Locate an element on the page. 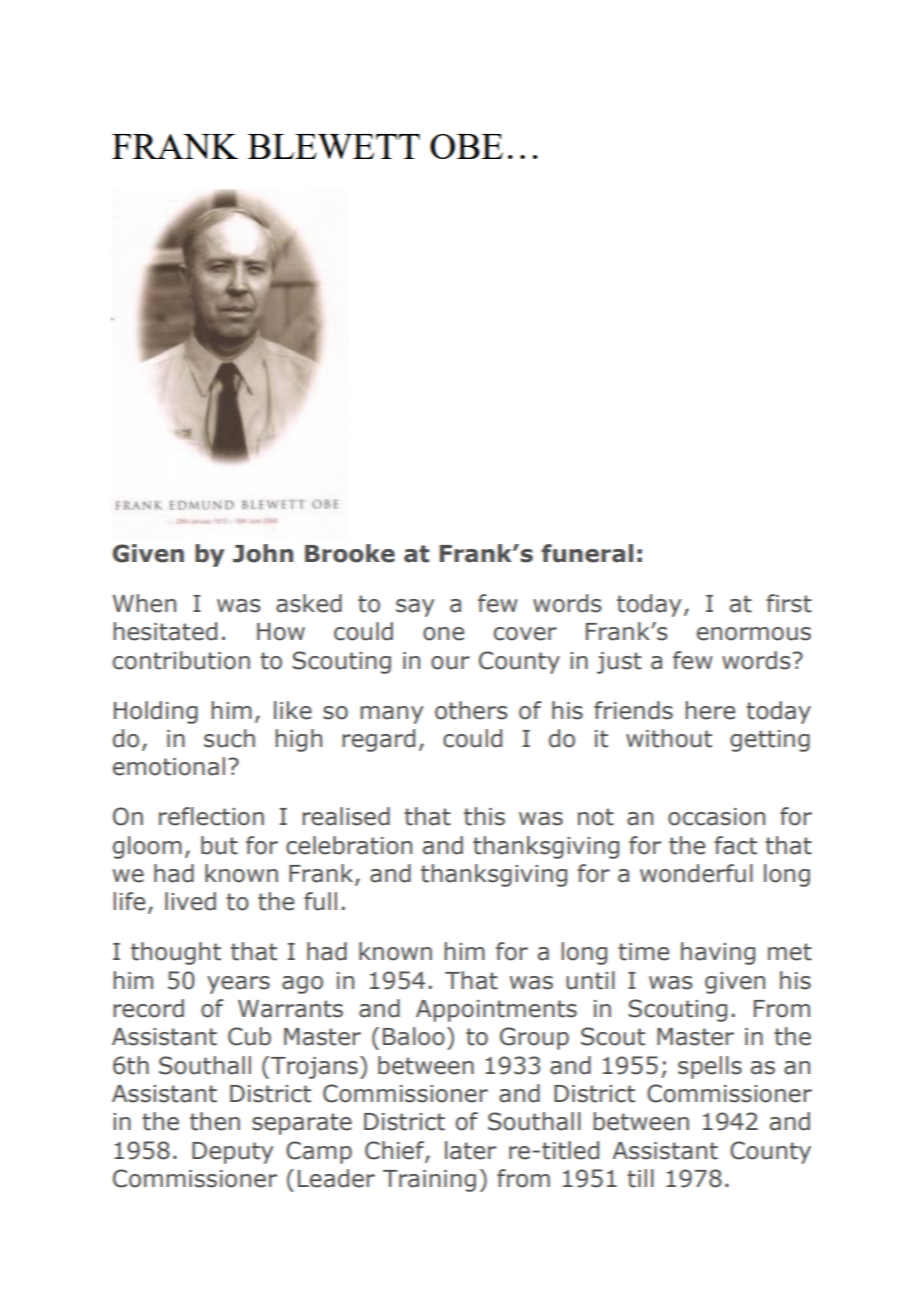 The height and width of the page is (1308, 924). Deputy is located at coordinates (232, 1153).
